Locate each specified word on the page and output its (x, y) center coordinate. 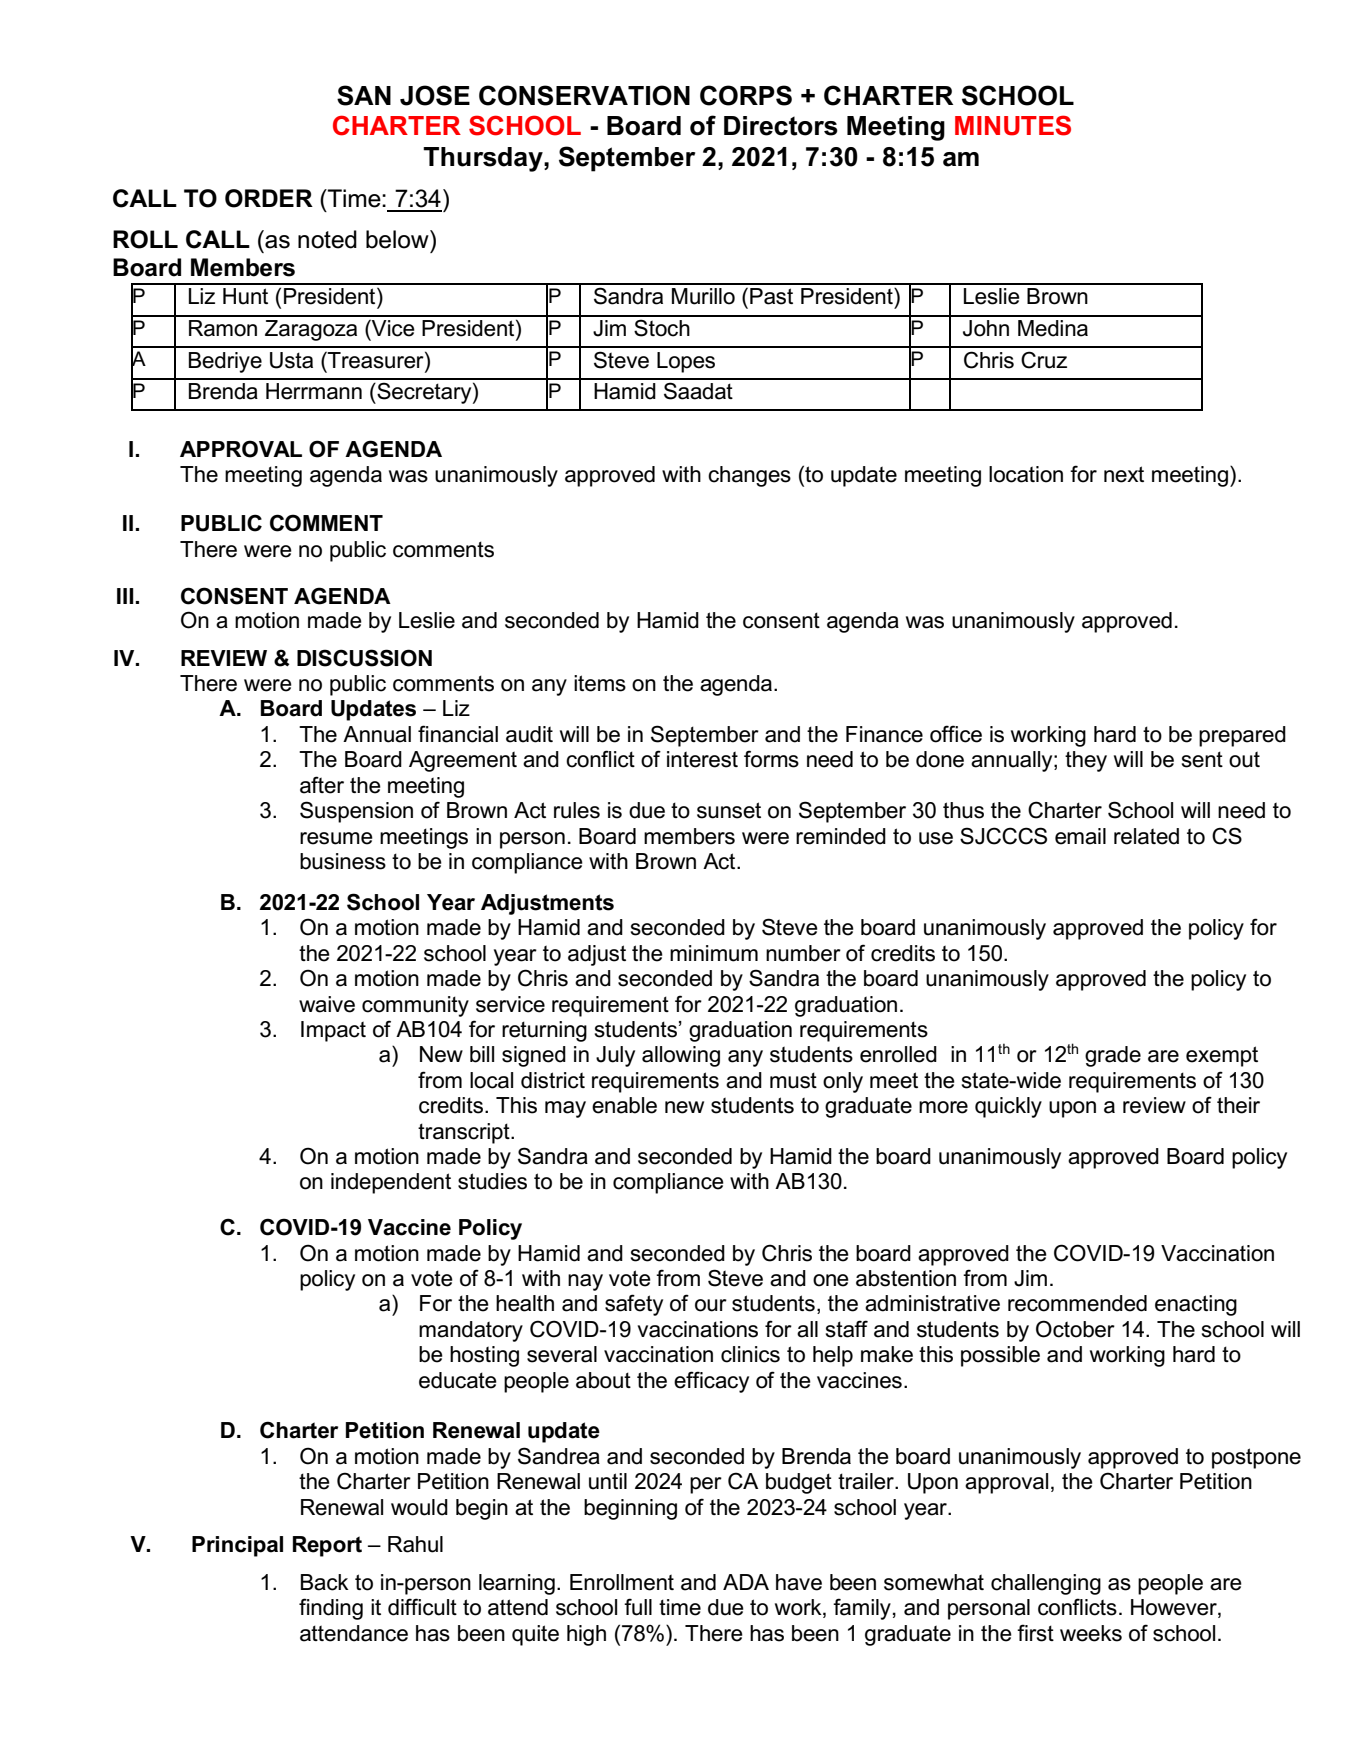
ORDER (269, 198)
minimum (714, 953)
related (1146, 836)
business (343, 861)
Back (325, 1582)
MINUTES (1013, 125)
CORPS (746, 95)
